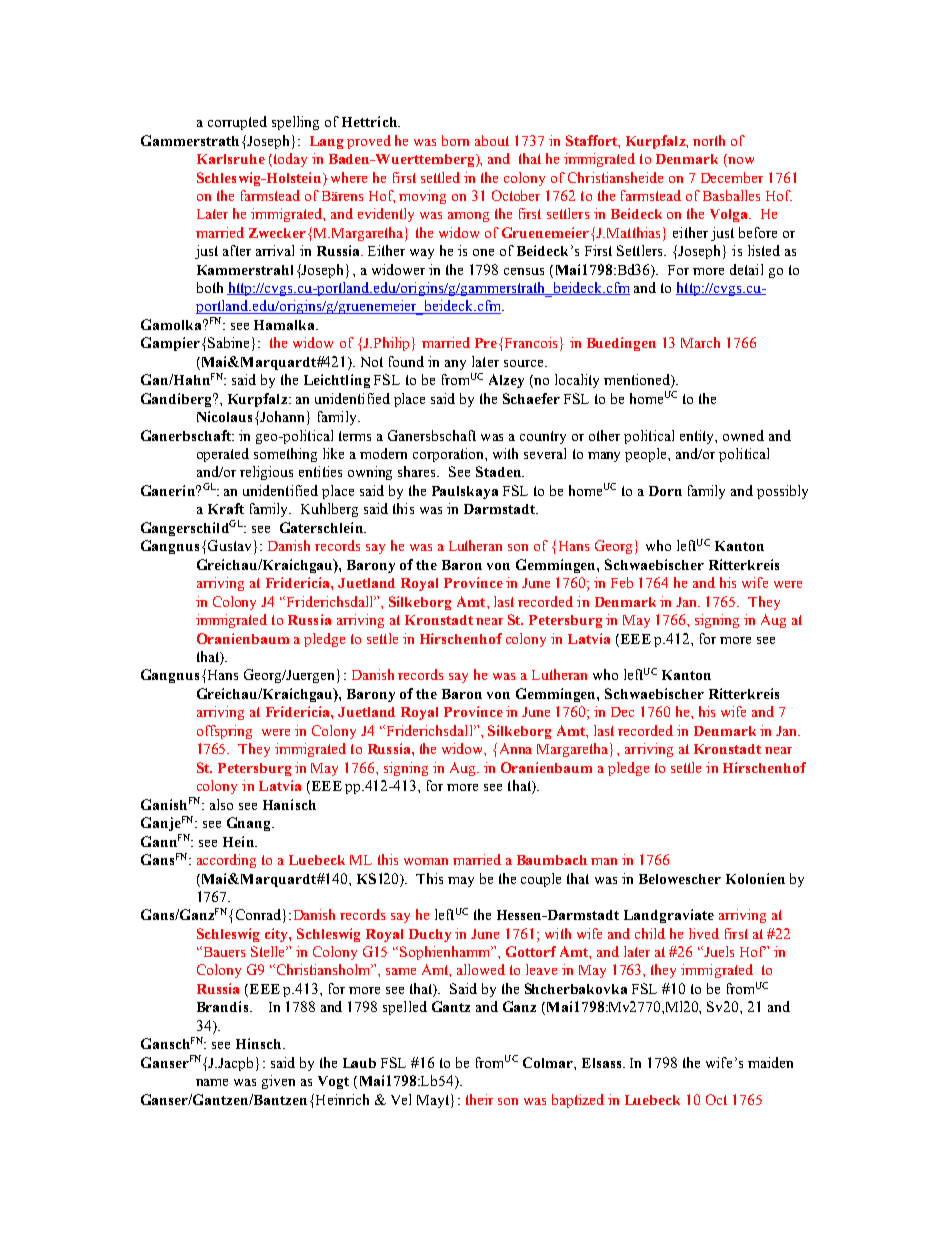  I want to click on corporation, so click(449, 455).
